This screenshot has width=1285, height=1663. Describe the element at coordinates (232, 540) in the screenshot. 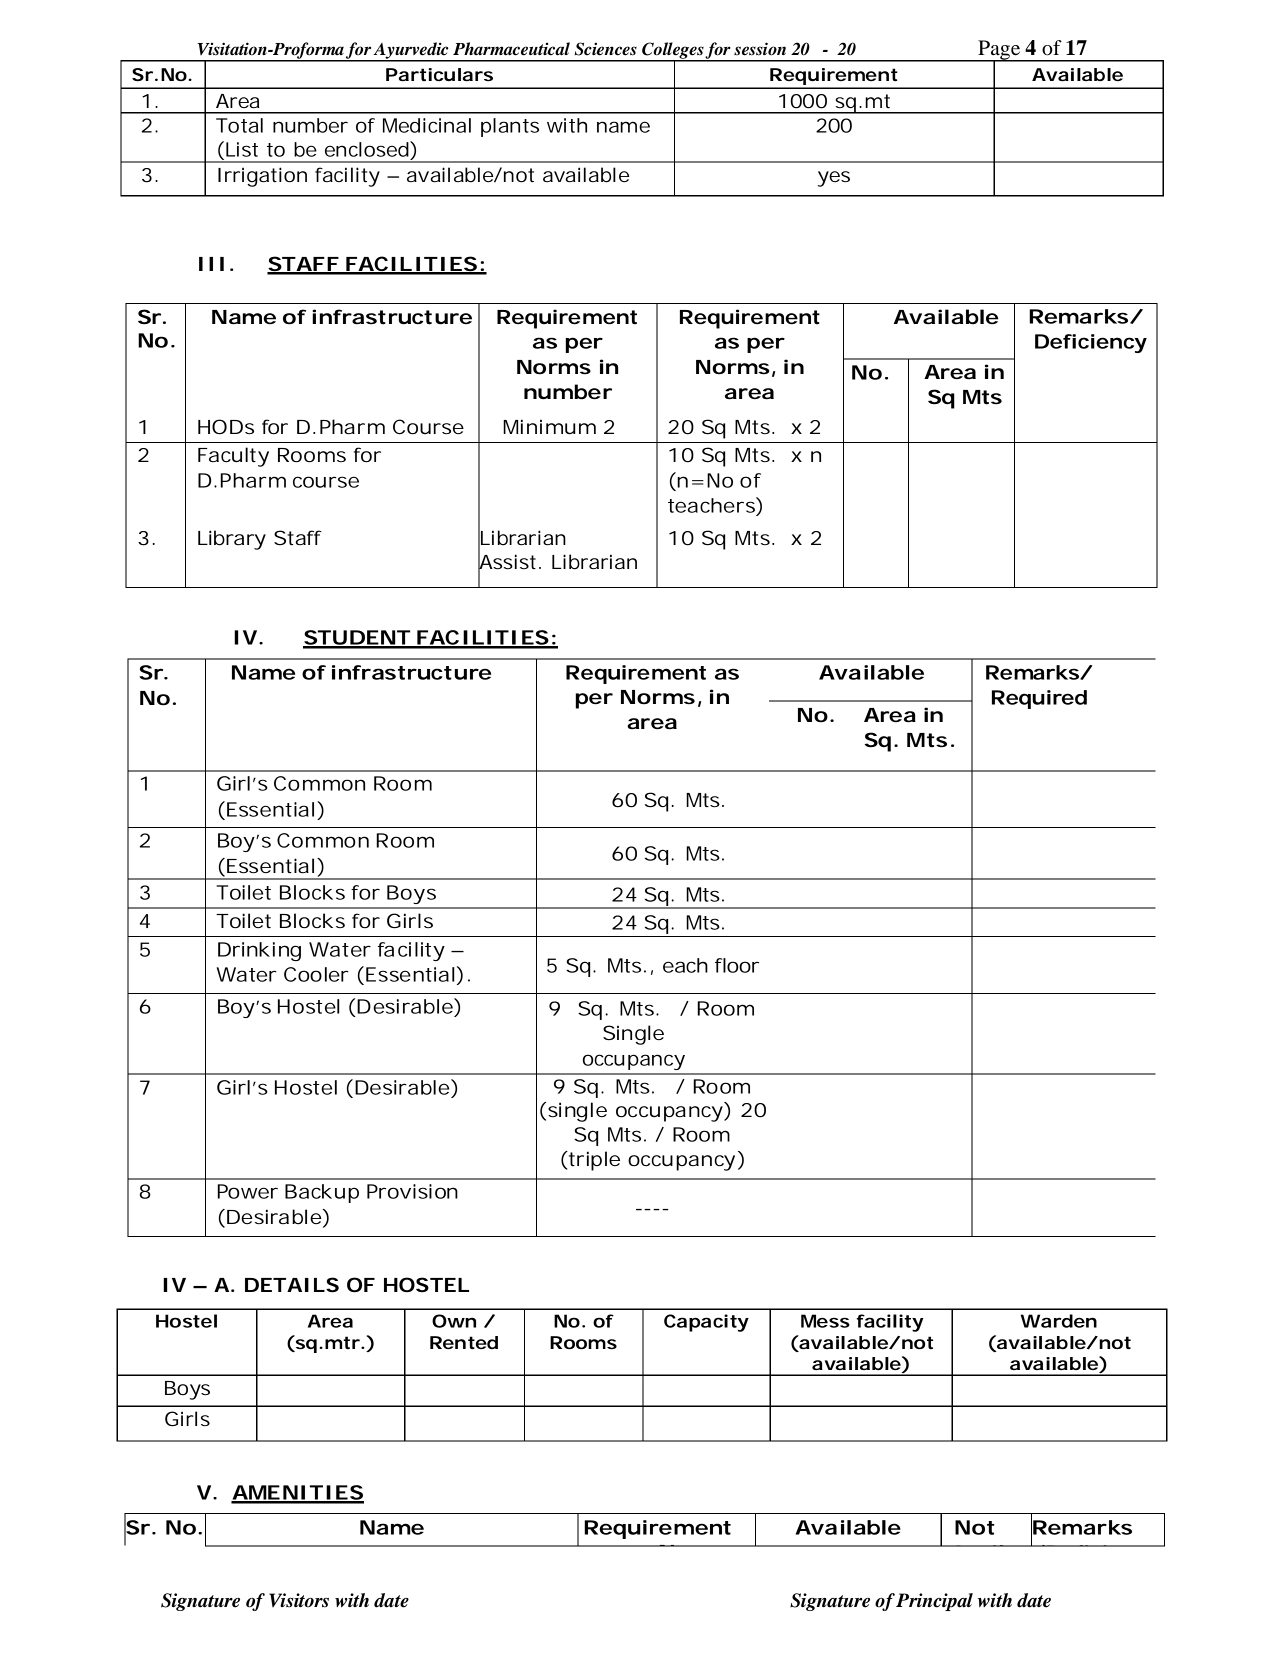

I see `Library` at that location.
